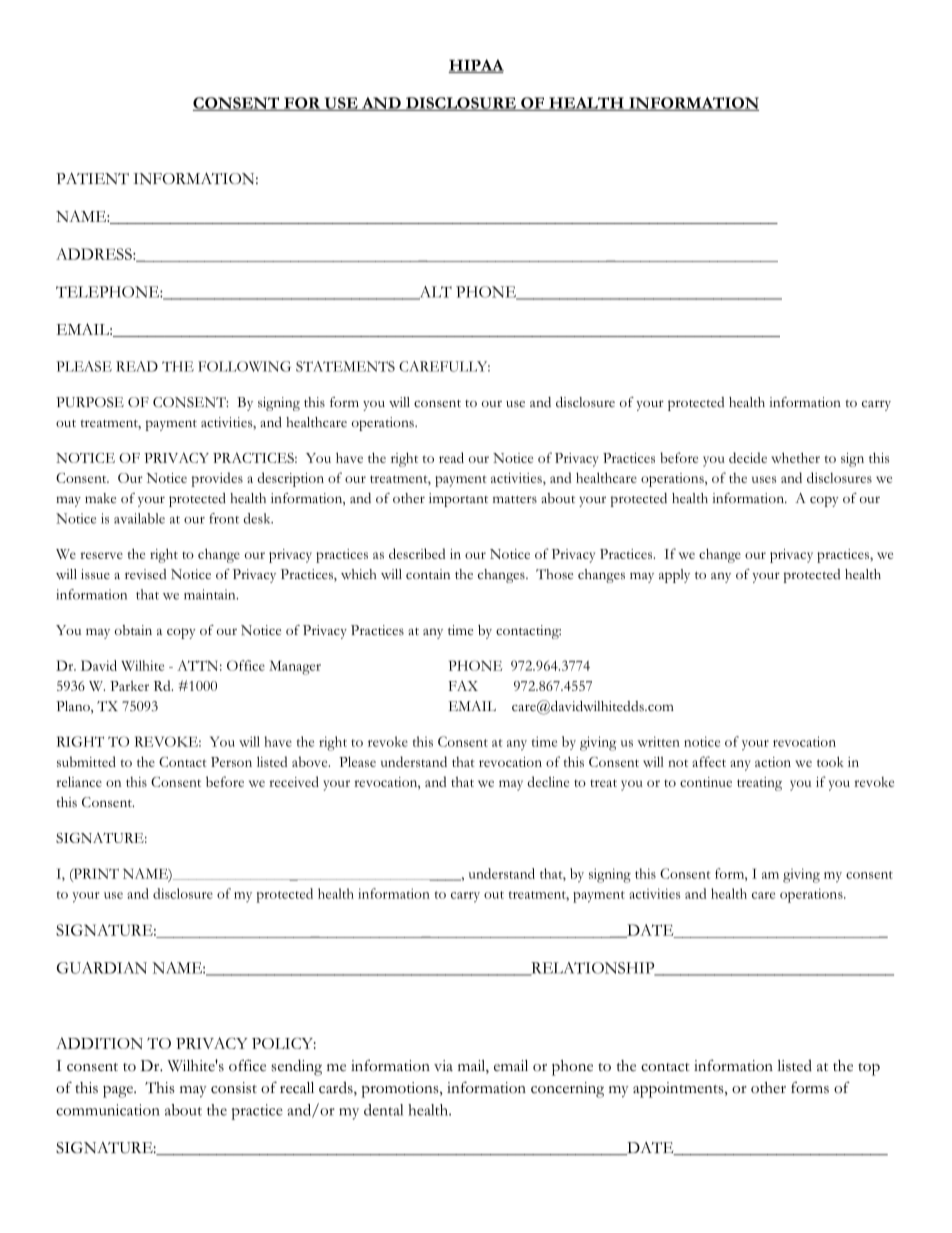 Image resolution: width=952 pixels, height=1233 pixels. I want to click on whether, so click(795, 457).
